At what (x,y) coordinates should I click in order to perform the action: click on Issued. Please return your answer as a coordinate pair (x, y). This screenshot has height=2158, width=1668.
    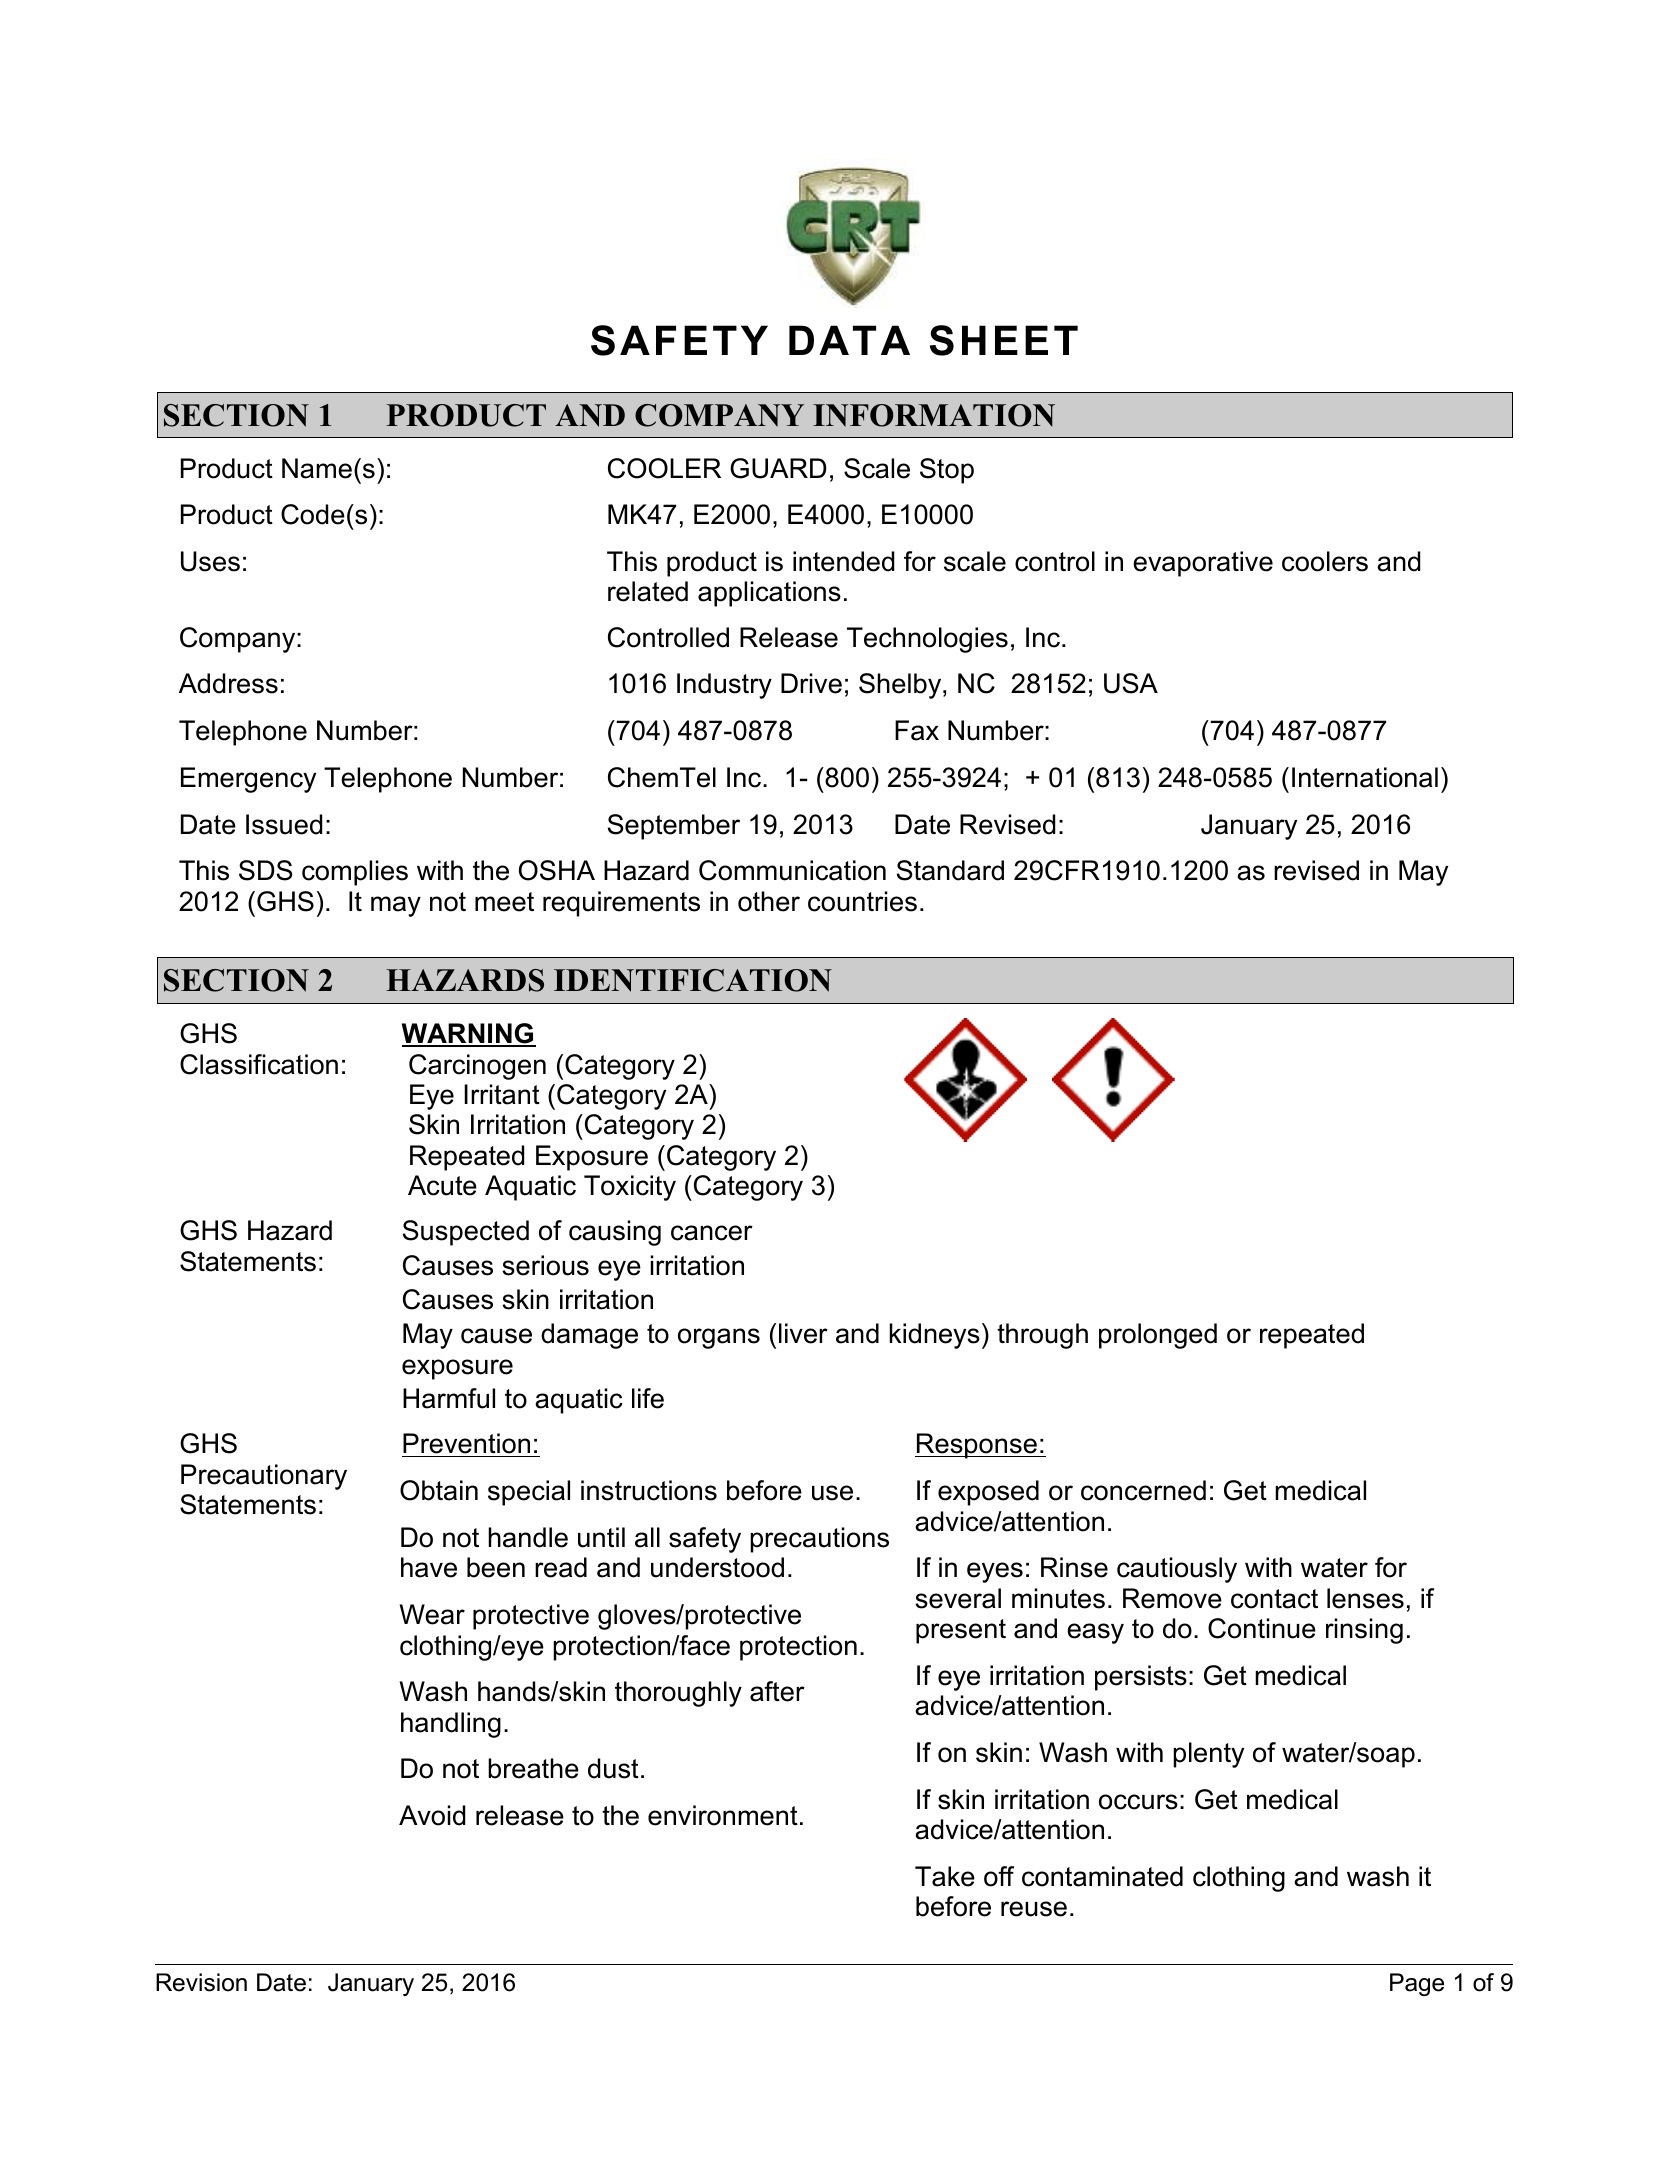
    Looking at the image, I should click on (284, 824).
